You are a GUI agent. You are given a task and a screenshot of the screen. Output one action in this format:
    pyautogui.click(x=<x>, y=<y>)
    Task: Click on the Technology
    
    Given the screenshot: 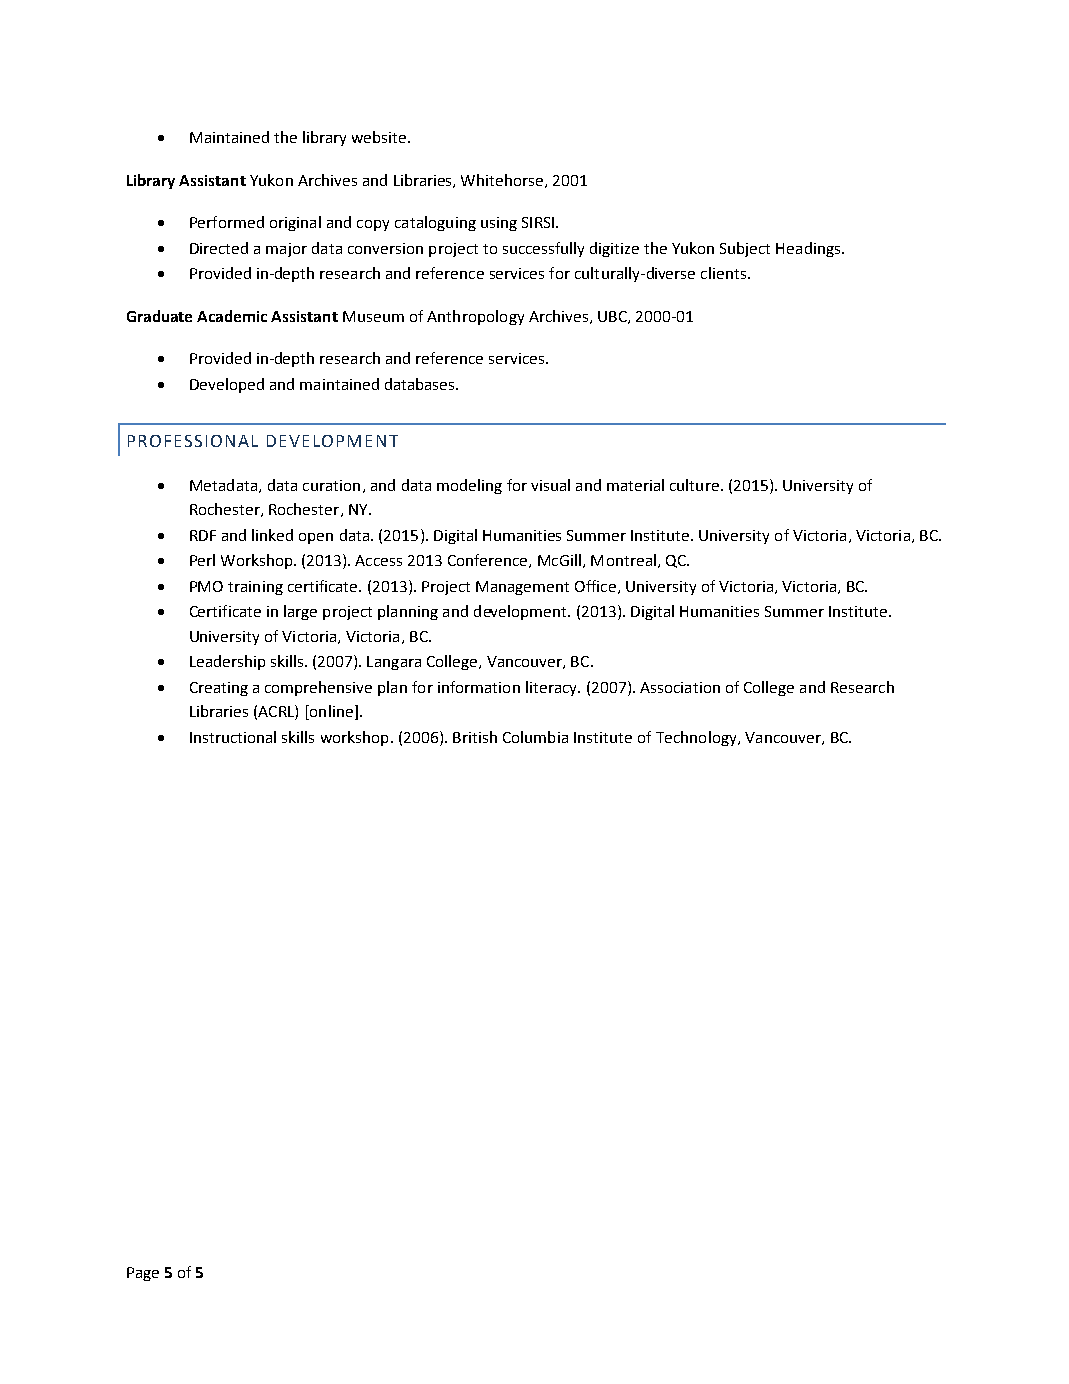 What is the action you would take?
    pyautogui.click(x=697, y=738)
